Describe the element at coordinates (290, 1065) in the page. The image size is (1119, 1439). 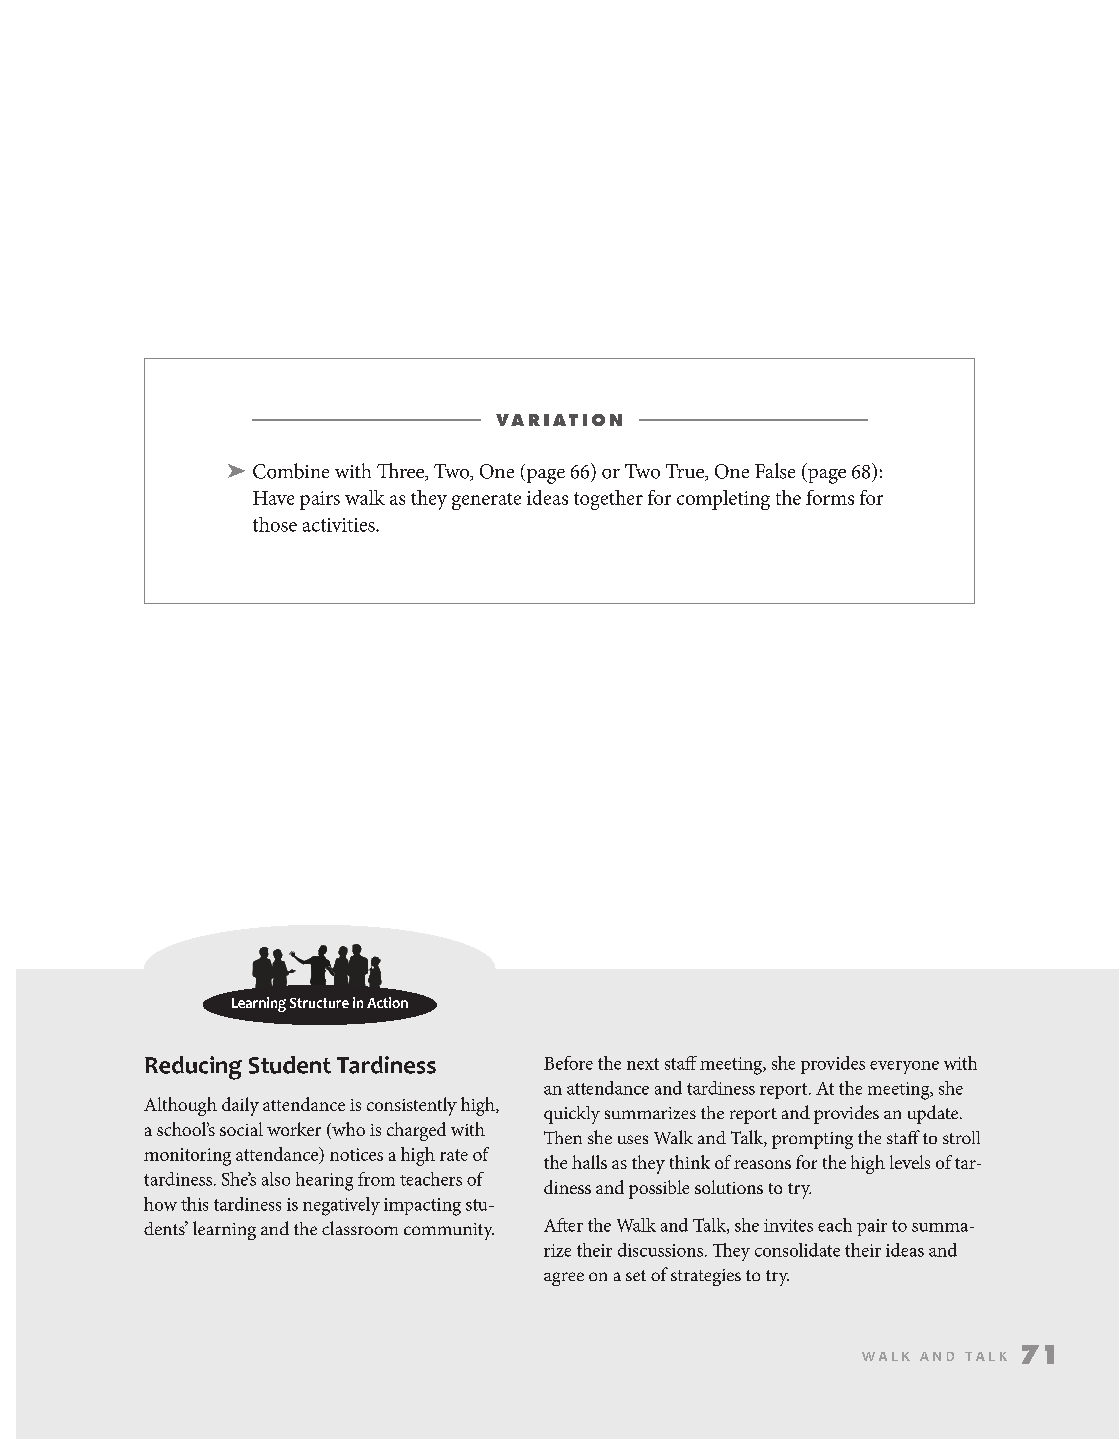
I see `Student` at that location.
